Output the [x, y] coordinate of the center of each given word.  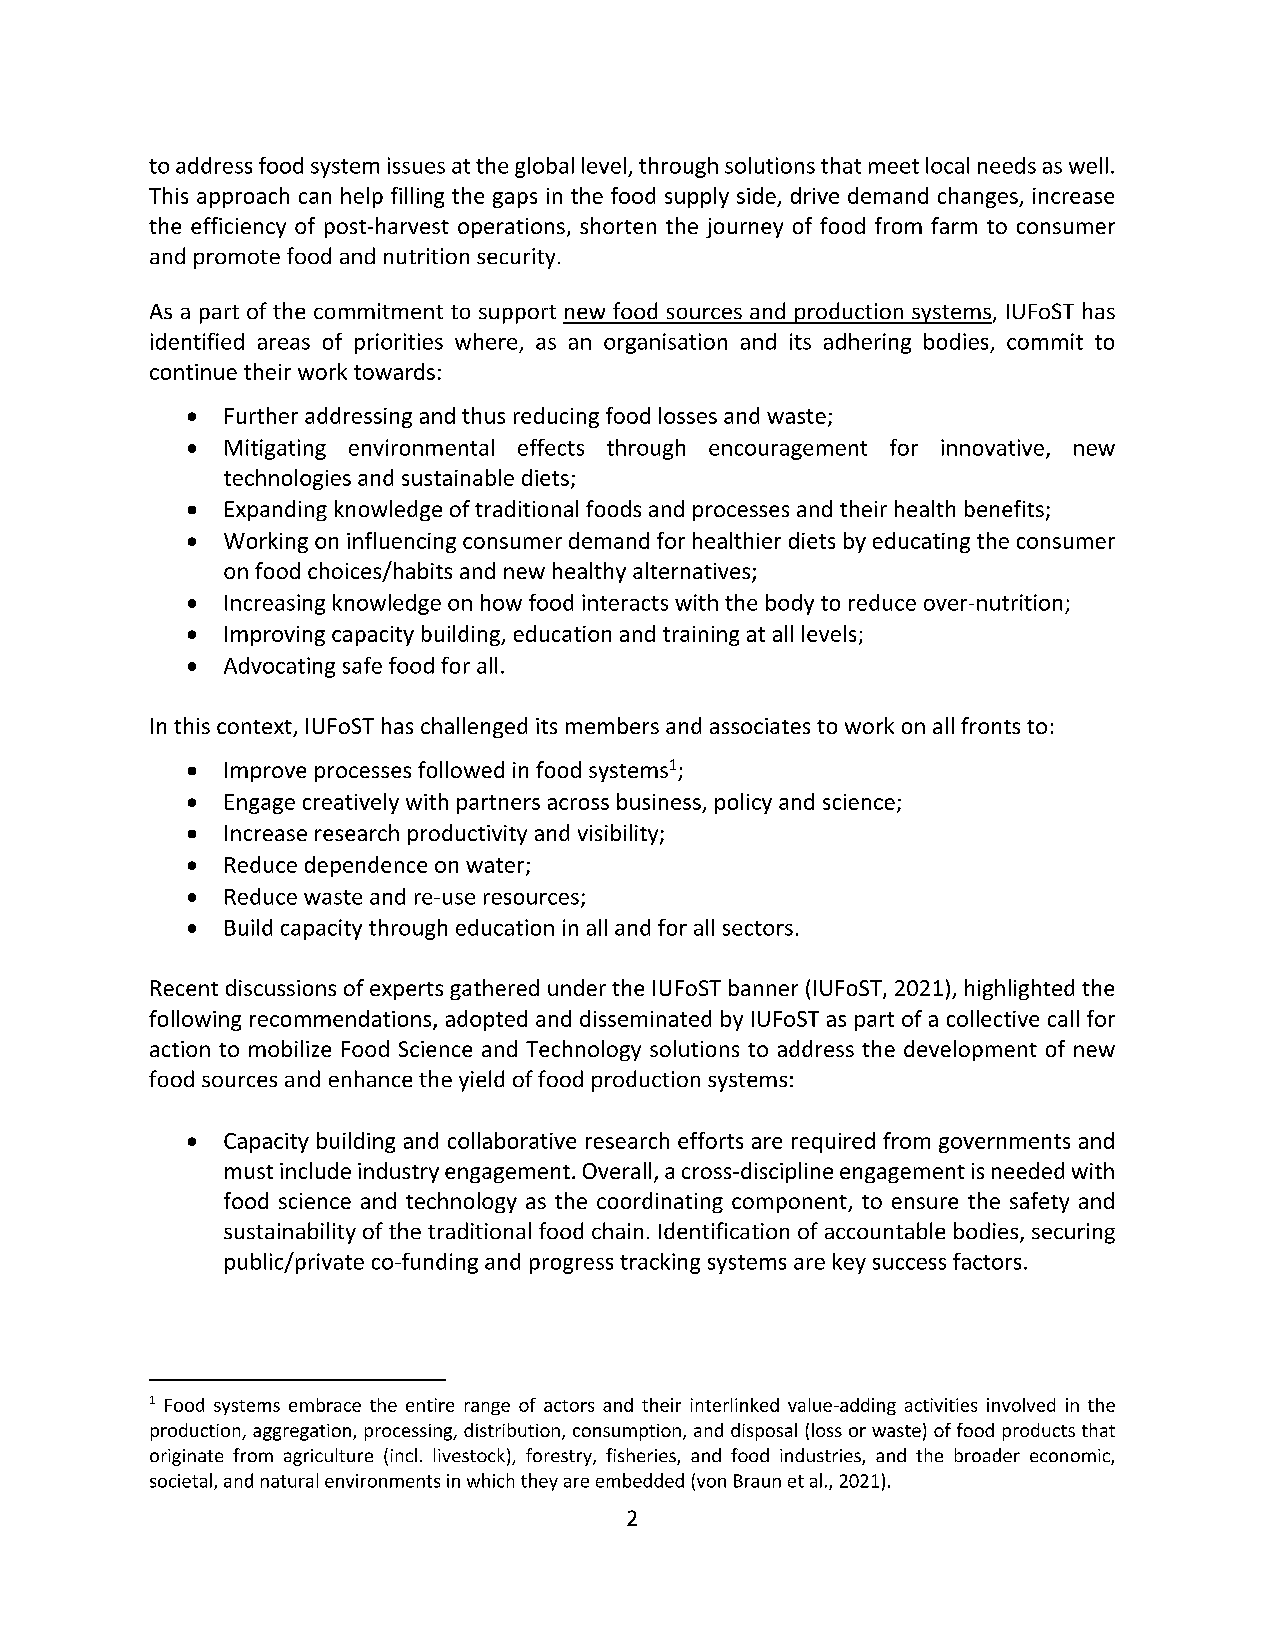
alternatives [693, 572]
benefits [1004, 508]
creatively [351, 803]
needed [1028, 1170]
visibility [619, 834]
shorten [618, 225]
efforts [710, 1140]
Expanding [276, 510]
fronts [990, 725]
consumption [627, 1432]
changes [979, 197]
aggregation [303, 1432]
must [249, 1172]
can [315, 198]
